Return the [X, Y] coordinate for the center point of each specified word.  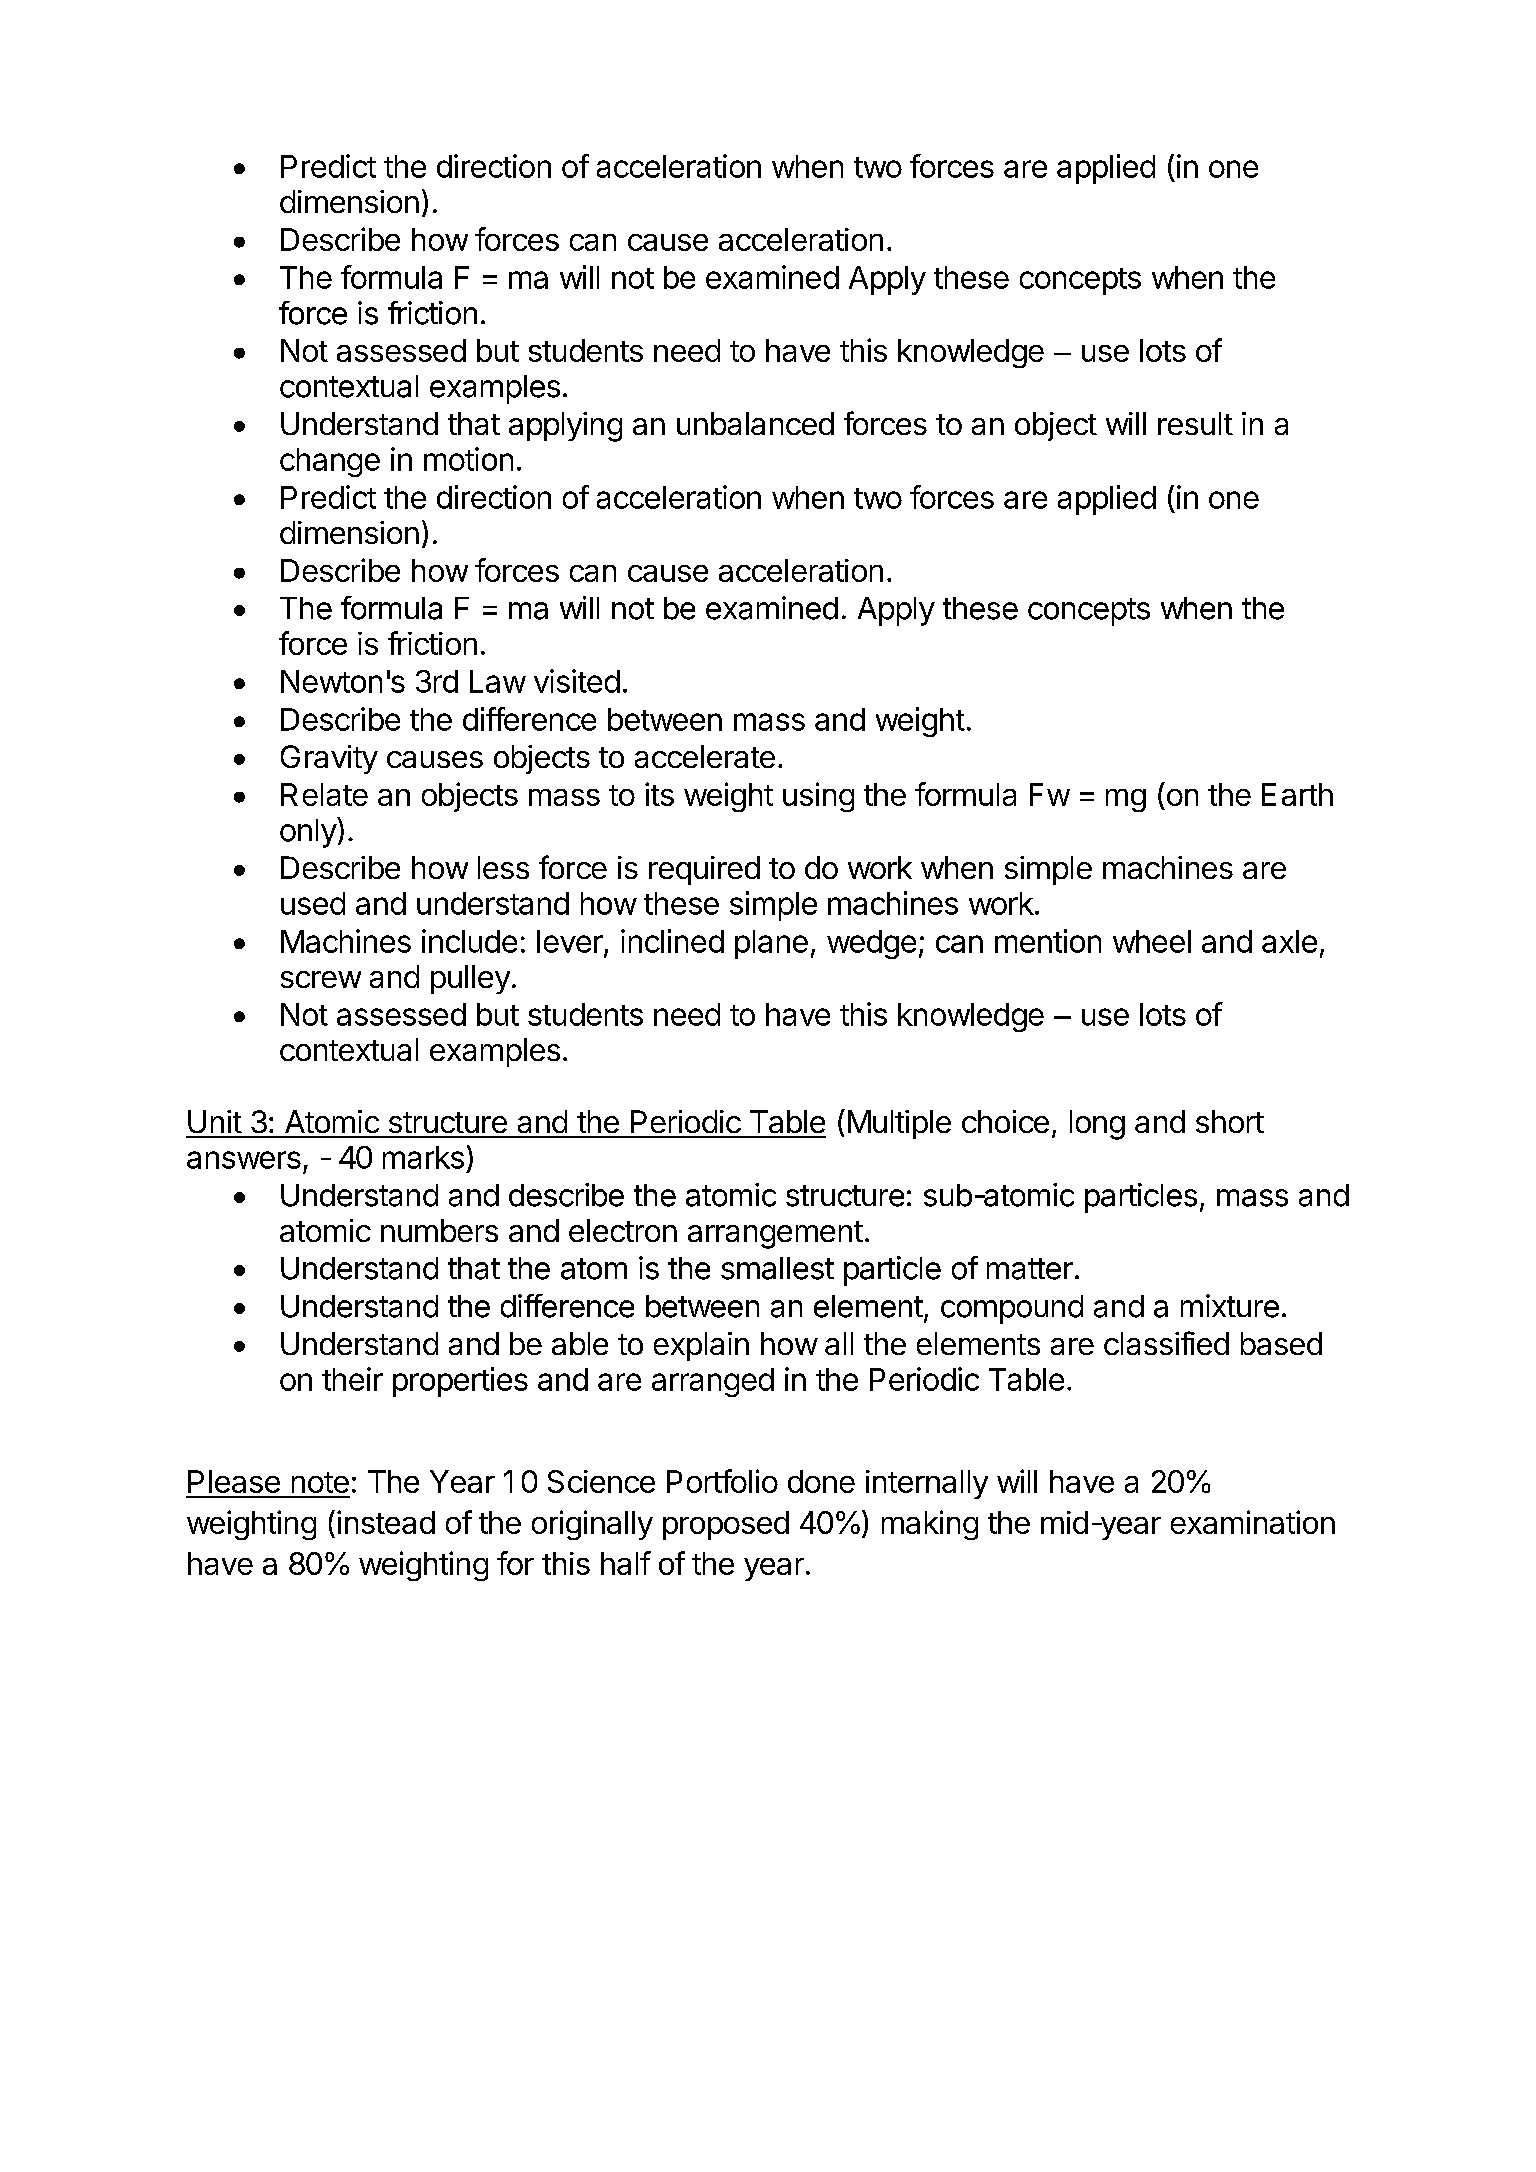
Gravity [329, 759]
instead [386, 1522]
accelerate [705, 756]
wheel [1152, 941]
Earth [1297, 794]
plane [771, 944]
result [1195, 423]
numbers [439, 1230]
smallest [777, 1268]
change [330, 462]
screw [321, 979]
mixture [1230, 1306]
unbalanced [755, 423]
